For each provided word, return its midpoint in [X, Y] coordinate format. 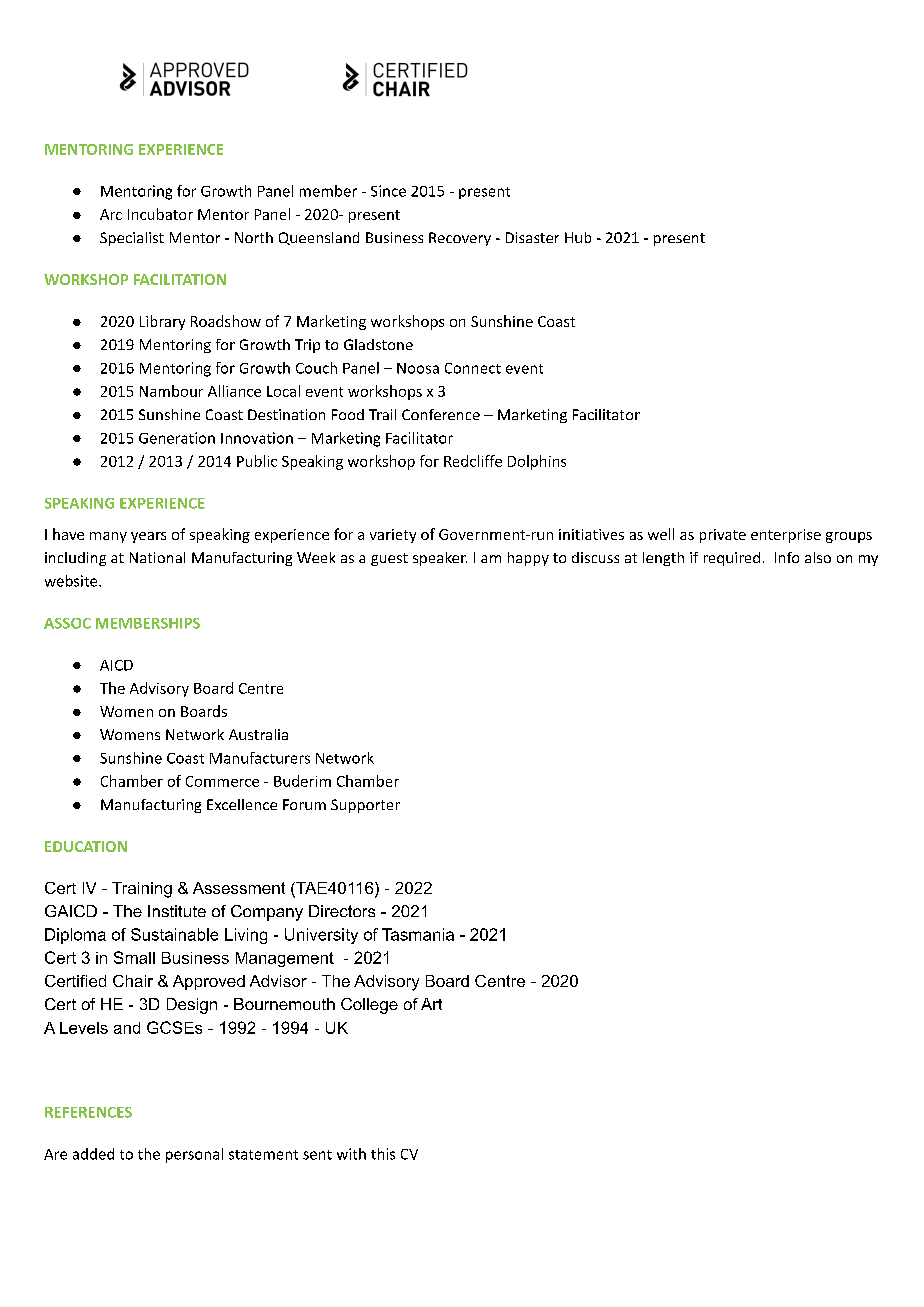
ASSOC [67, 623]
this [383, 1154]
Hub [578, 237]
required [732, 559]
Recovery [460, 239]
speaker [440, 559]
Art [431, 1004]
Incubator [160, 214]
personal [194, 1155]
